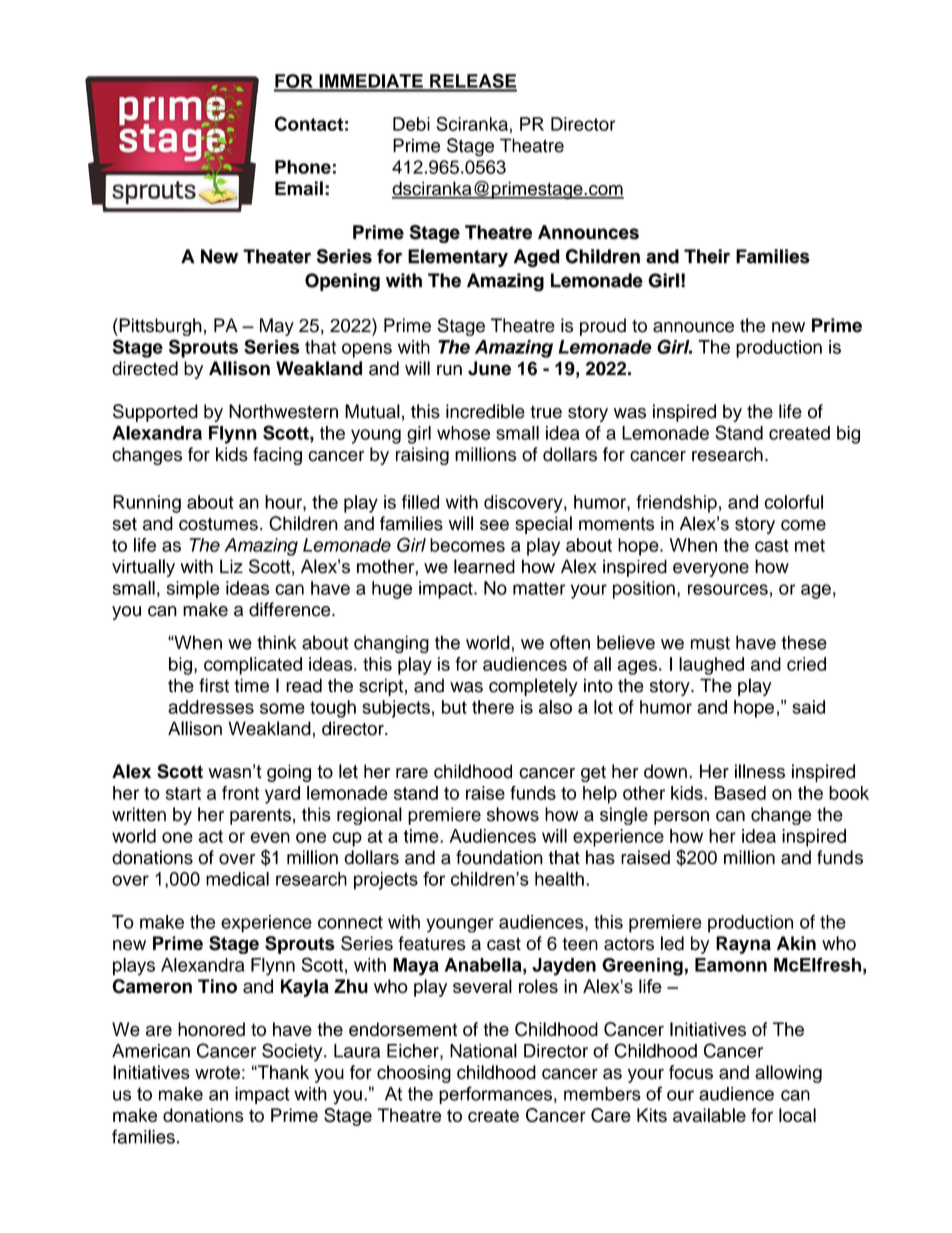 The width and height of the page is (952, 1233). Describe the element at coordinates (539, 588) in the page. I see `matter` at that location.
